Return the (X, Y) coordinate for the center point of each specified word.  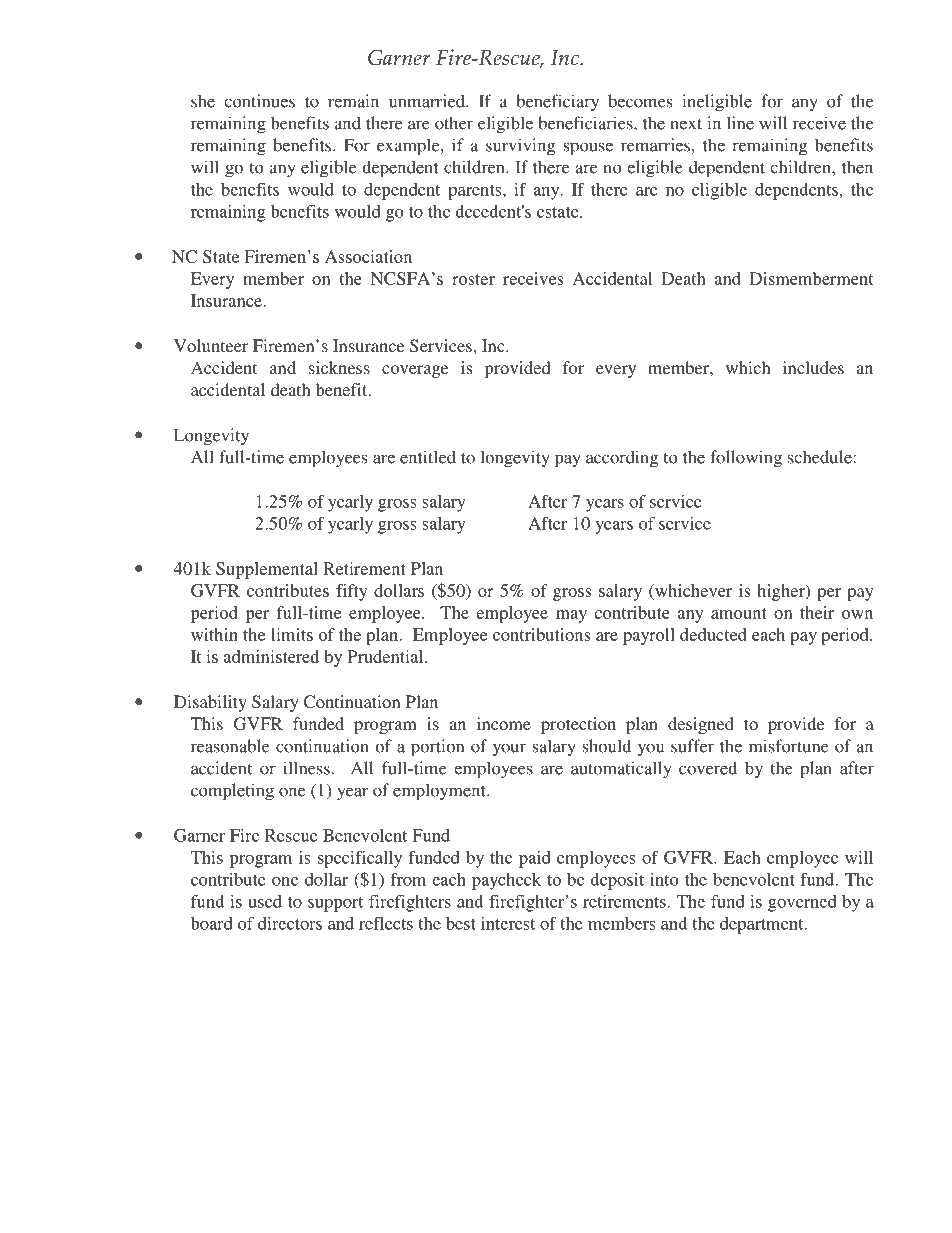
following (746, 459)
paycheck (506, 881)
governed (802, 903)
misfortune (789, 746)
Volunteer (211, 345)
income (504, 723)
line (740, 123)
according (622, 459)
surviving (520, 147)
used (265, 901)
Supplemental (267, 570)
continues (259, 101)
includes (813, 367)
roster (473, 279)
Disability (210, 703)
